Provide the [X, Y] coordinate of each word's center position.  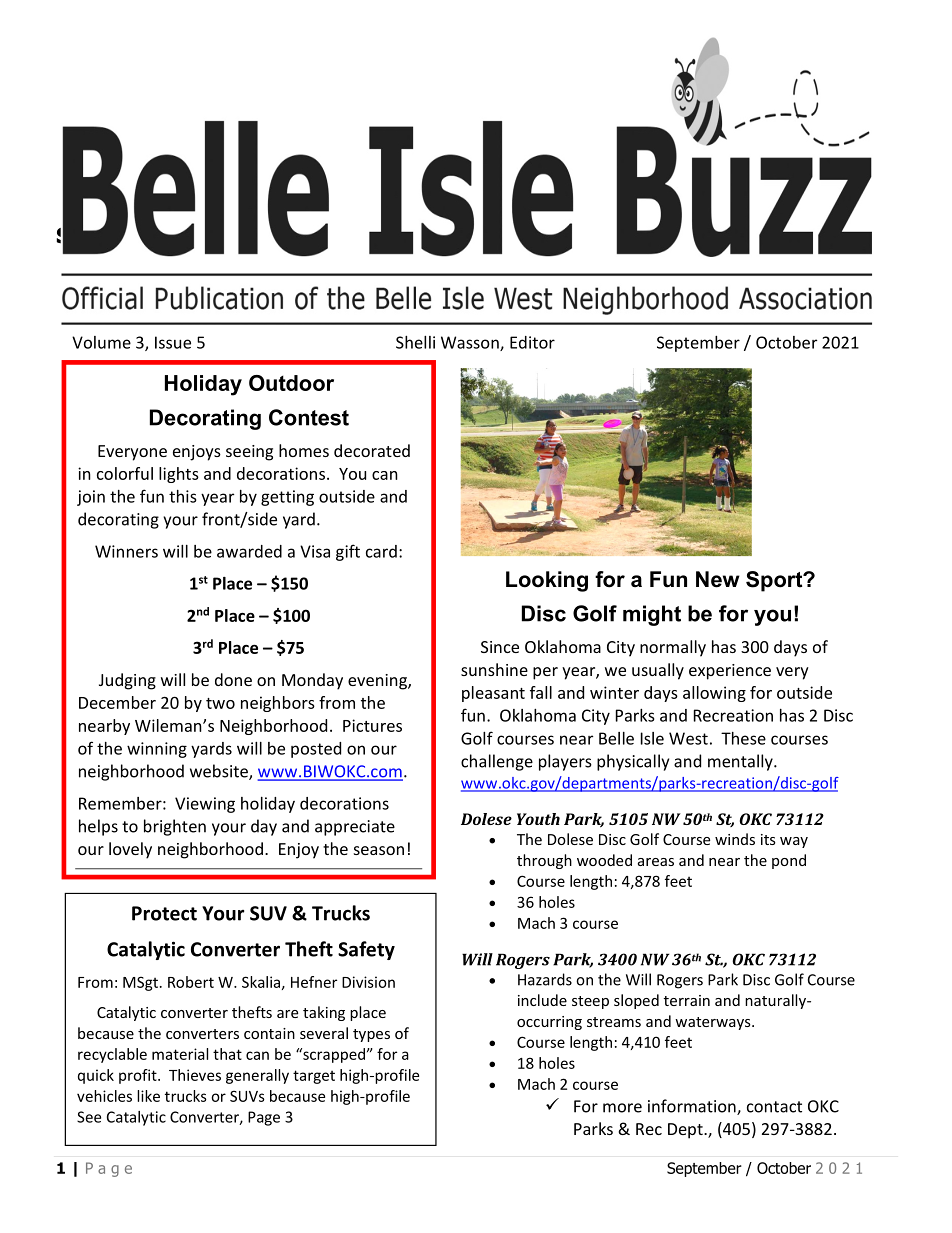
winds [735, 839]
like [148, 1096]
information [693, 1107]
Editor [532, 342]
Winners [126, 551]
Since [500, 647]
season [379, 850]
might [652, 615]
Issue [173, 342]
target [314, 1077]
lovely [130, 850]
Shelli [415, 342]
